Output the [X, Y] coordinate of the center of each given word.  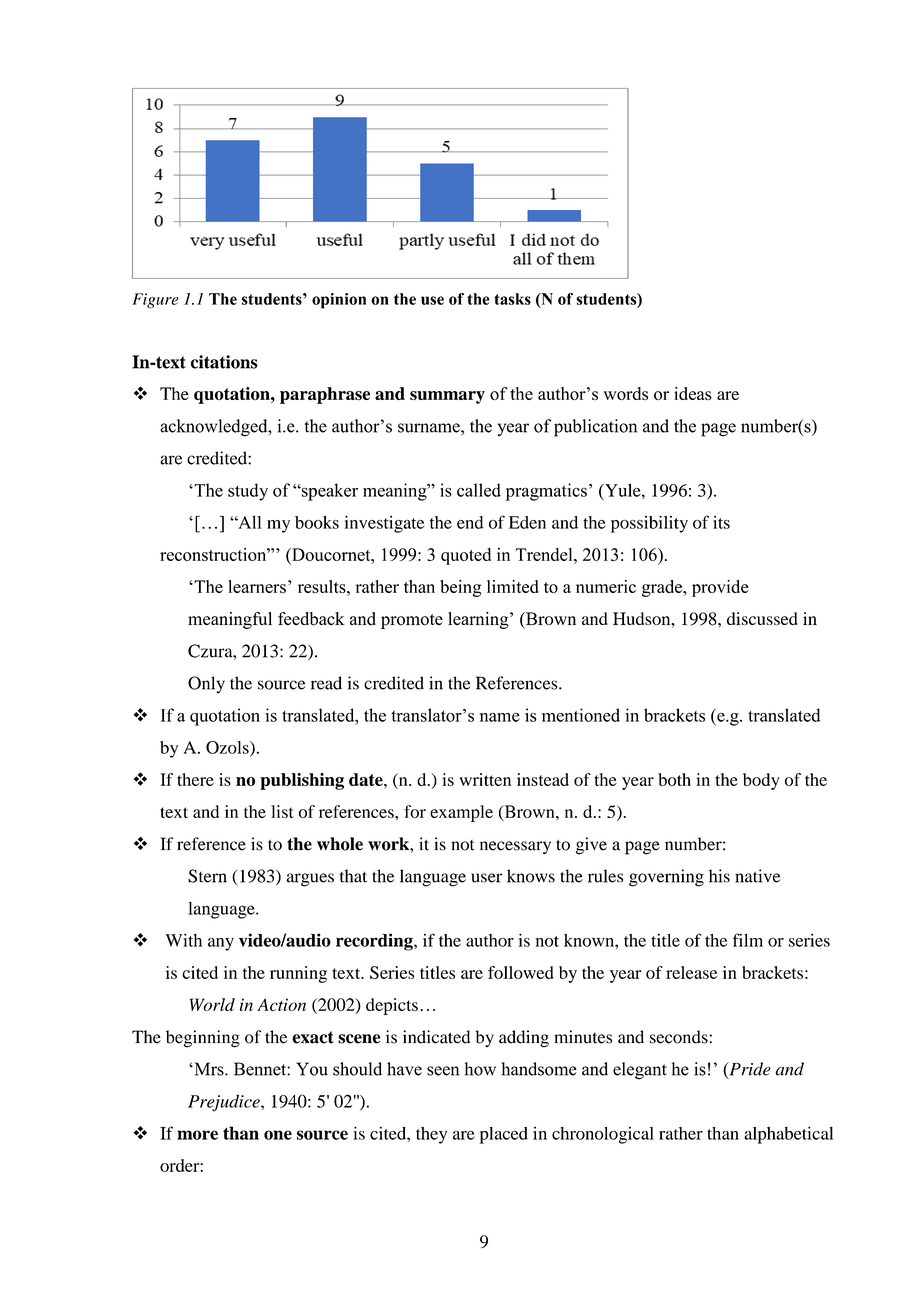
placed [504, 1135]
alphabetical [788, 1135]
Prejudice [225, 1103]
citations [224, 362]
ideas [693, 393]
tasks [512, 299]
